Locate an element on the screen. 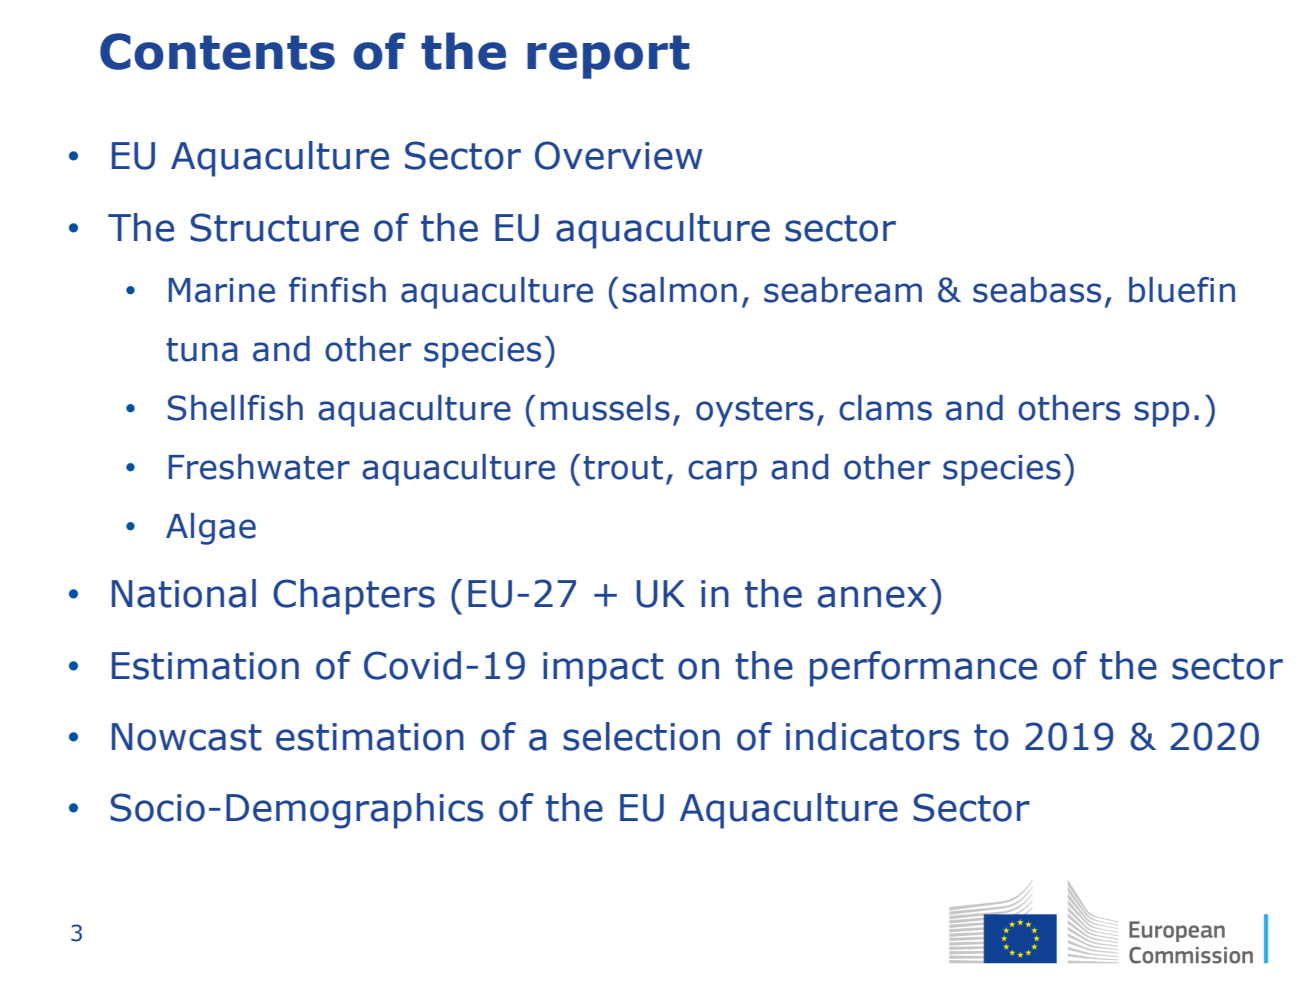  impact is located at coordinates (603, 669).
